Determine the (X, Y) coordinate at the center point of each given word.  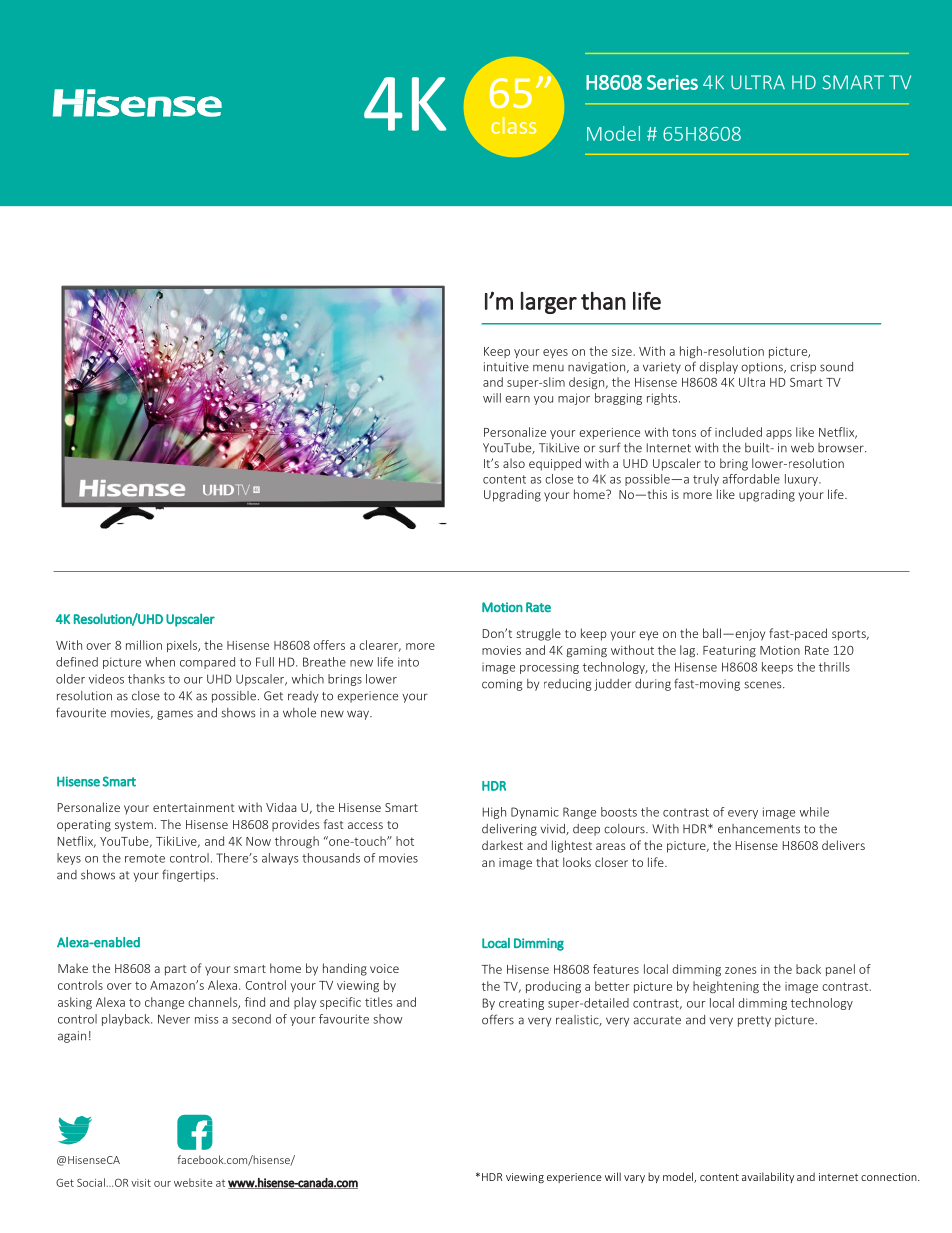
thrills (834, 667)
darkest (502, 845)
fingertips (189, 875)
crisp (803, 368)
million (144, 645)
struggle (538, 634)
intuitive (506, 367)
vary (634, 1179)
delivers (843, 845)
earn (517, 399)
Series (672, 82)
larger (549, 303)
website (193, 1182)
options (763, 368)
